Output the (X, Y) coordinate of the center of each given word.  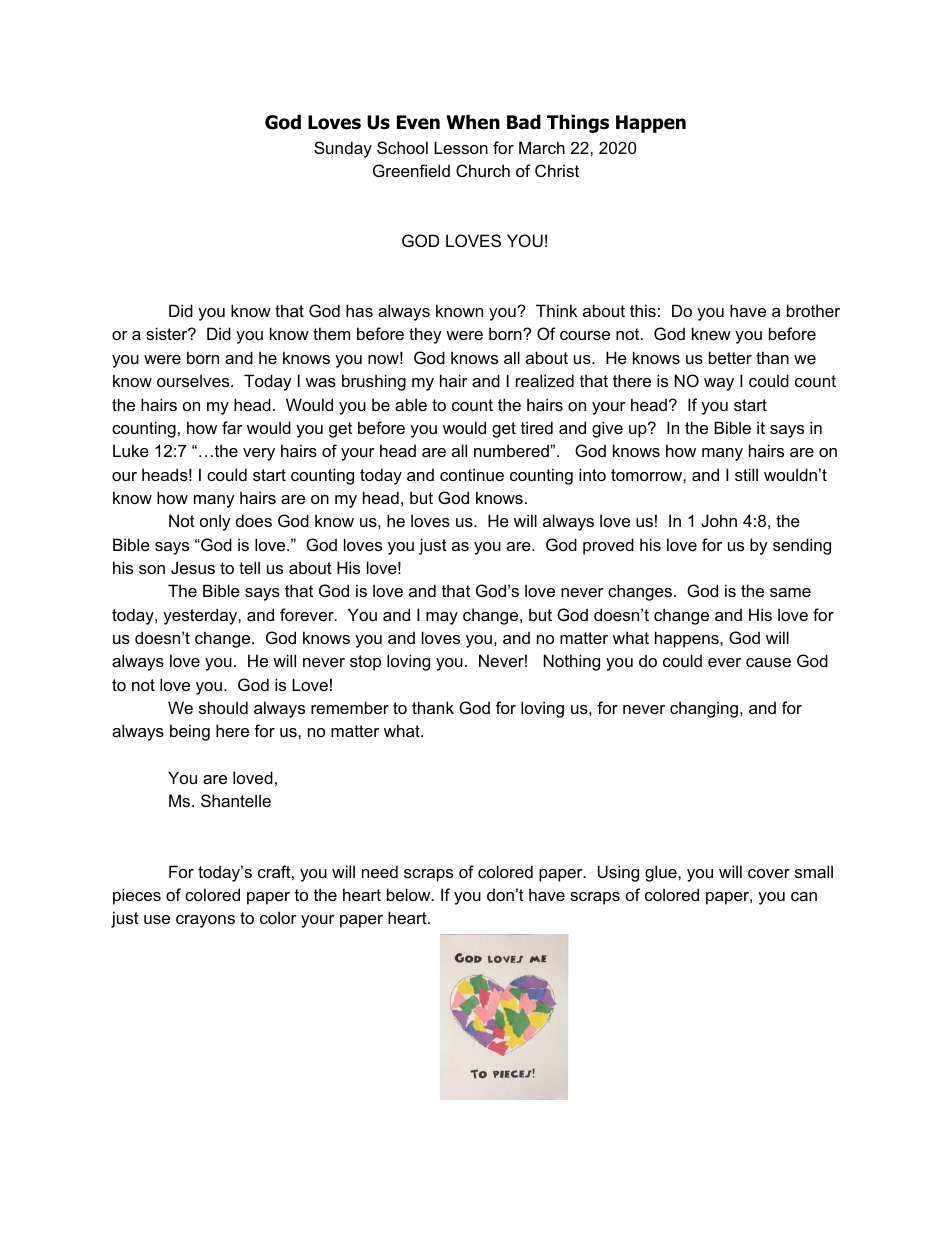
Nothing (572, 662)
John (719, 520)
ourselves (194, 380)
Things (578, 123)
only (215, 522)
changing (705, 709)
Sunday (343, 149)
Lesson (461, 147)
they (425, 335)
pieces (137, 896)
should (223, 707)
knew (711, 333)
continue (472, 474)
